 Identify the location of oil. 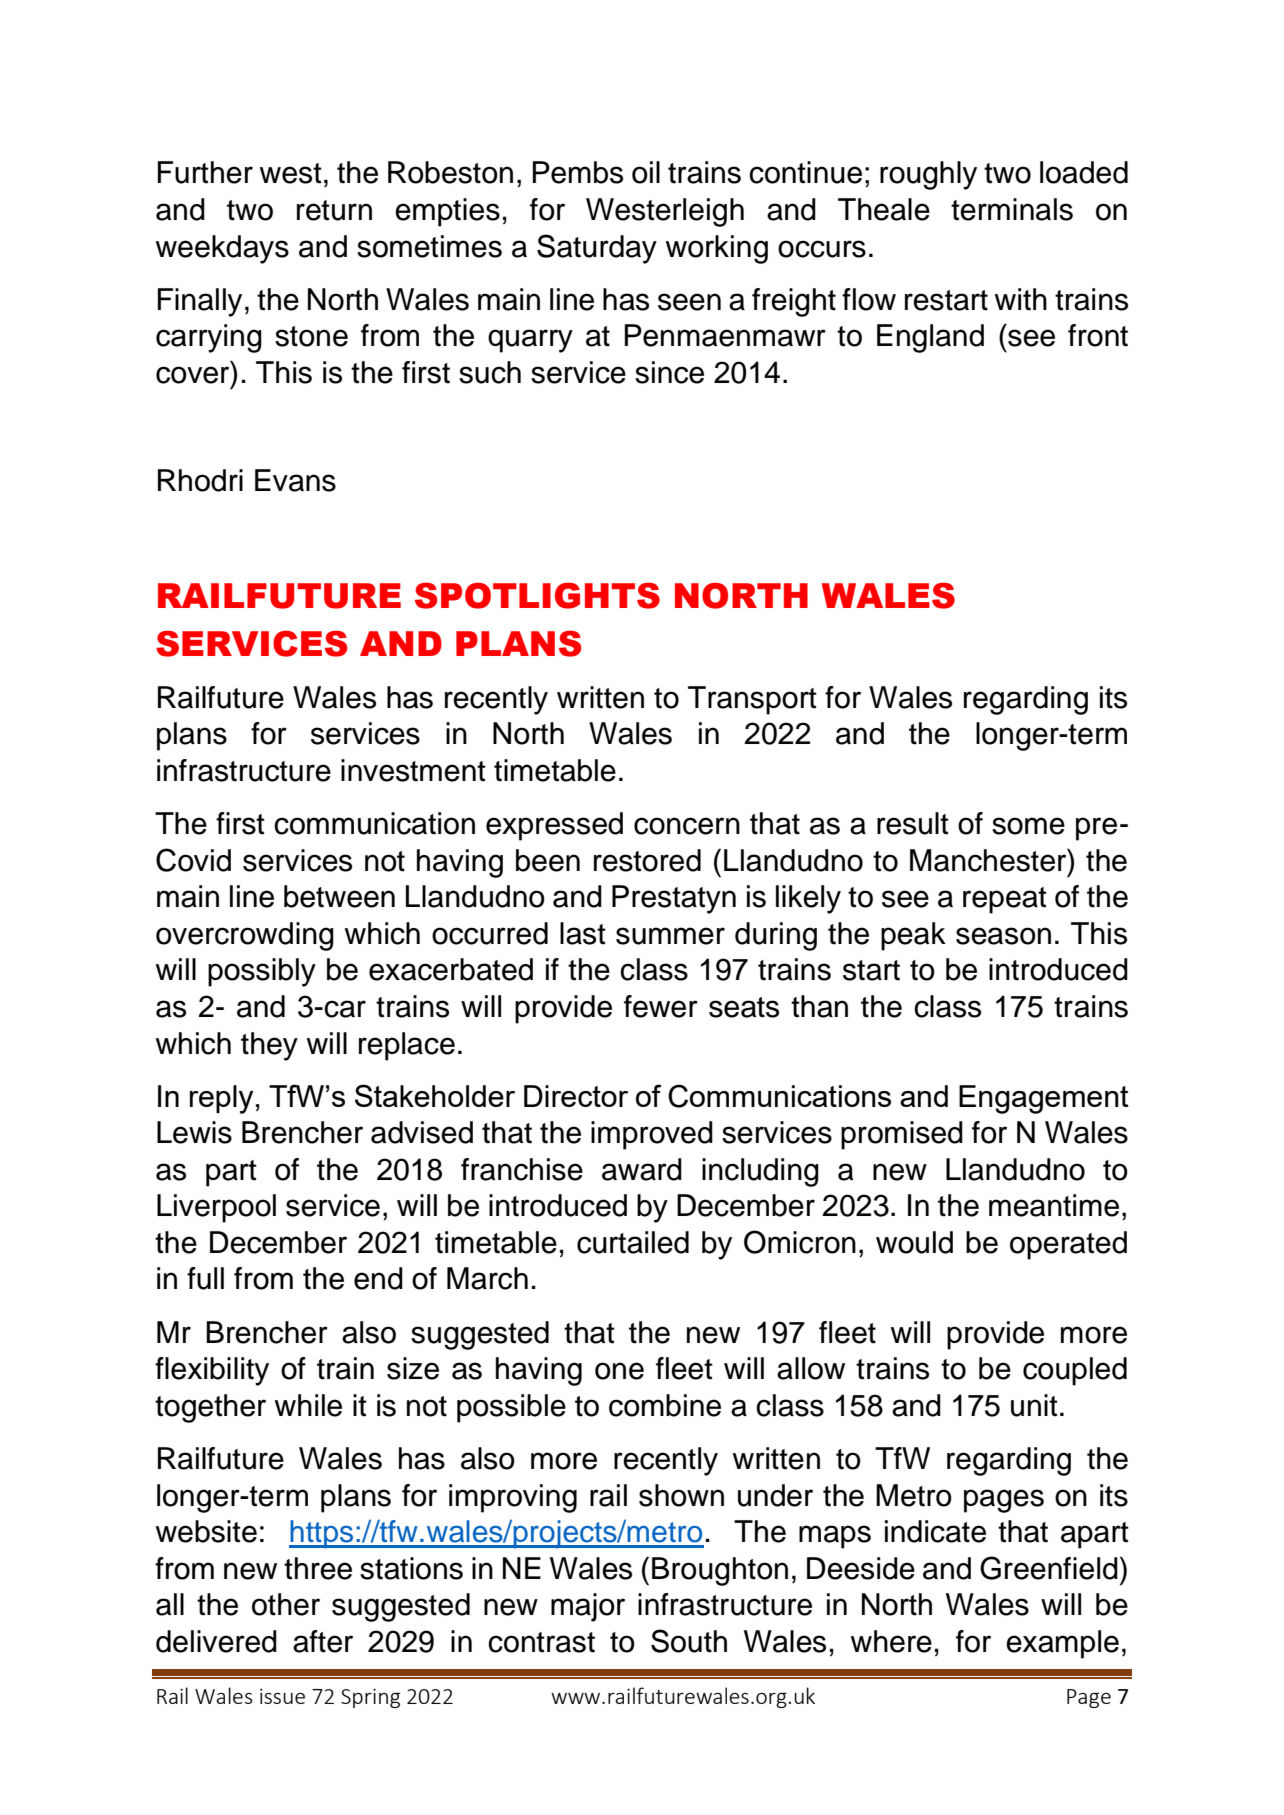
(646, 172).
